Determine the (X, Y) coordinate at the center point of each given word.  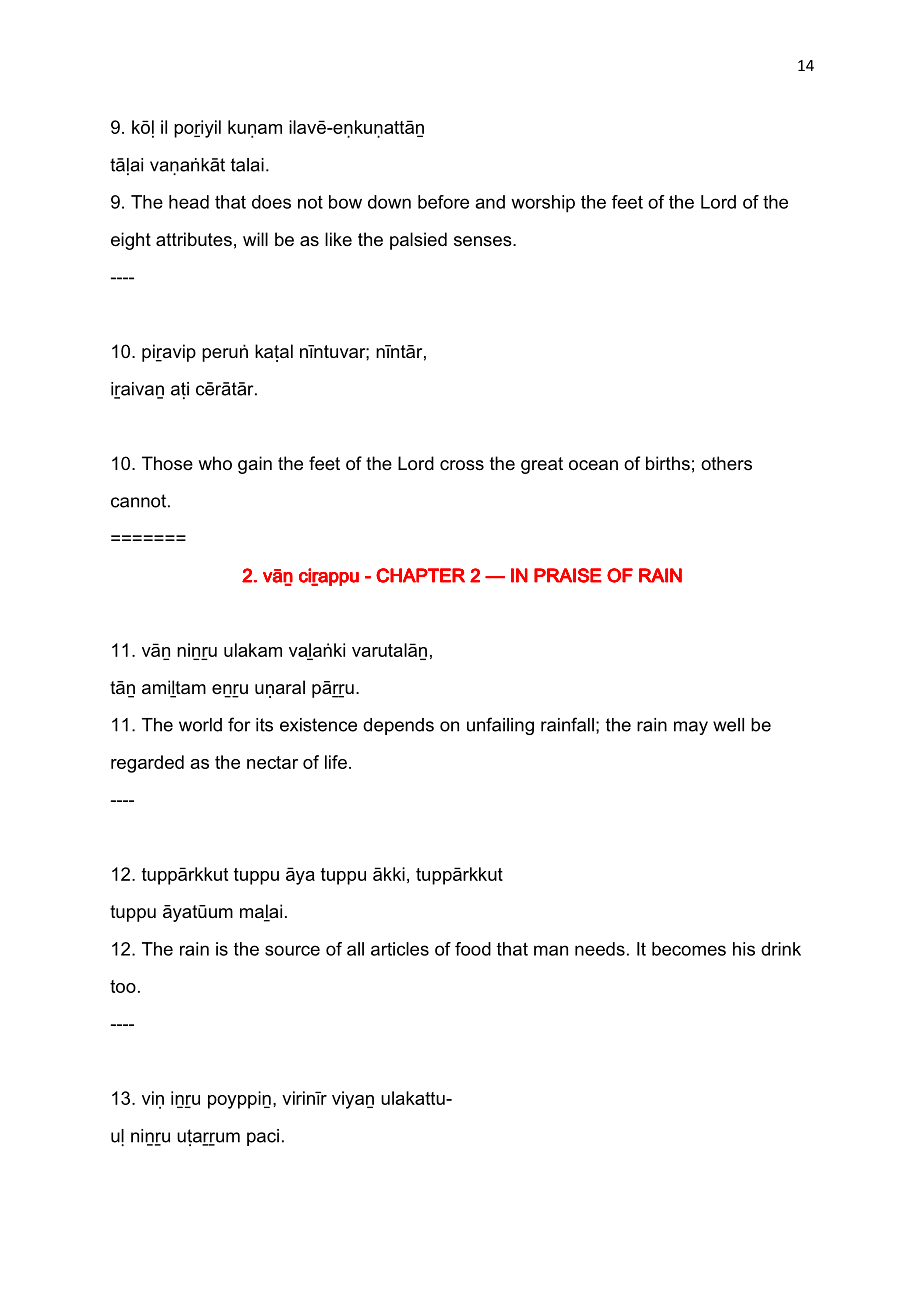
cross (462, 465)
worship (543, 204)
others (726, 463)
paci (263, 1137)
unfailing (500, 726)
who (215, 463)
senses (484, 241)
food (473, 949)
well (728, 725)
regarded (147, 764)
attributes (194, 239)
